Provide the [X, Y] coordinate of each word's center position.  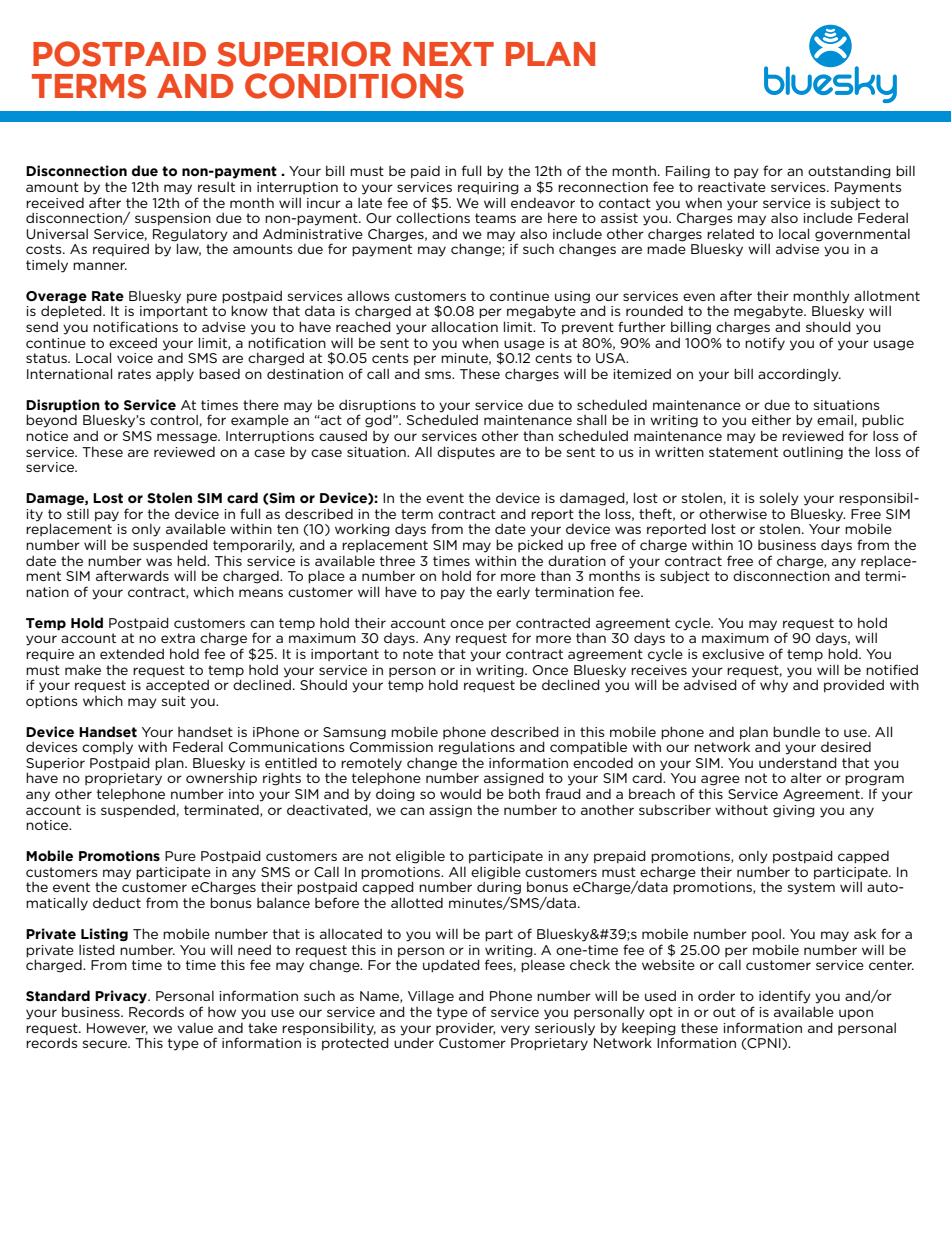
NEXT [448, 54]
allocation [464, 326]
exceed [133, 343]
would [460, 794]
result [216, 187]
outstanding [849, 172]
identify [785, 997]
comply [107, 748]
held [192, 560]
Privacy [122, 997]
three [397, 560]
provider [465, 1029]
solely [779, 499]
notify [765, 344]
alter [806, 777]
